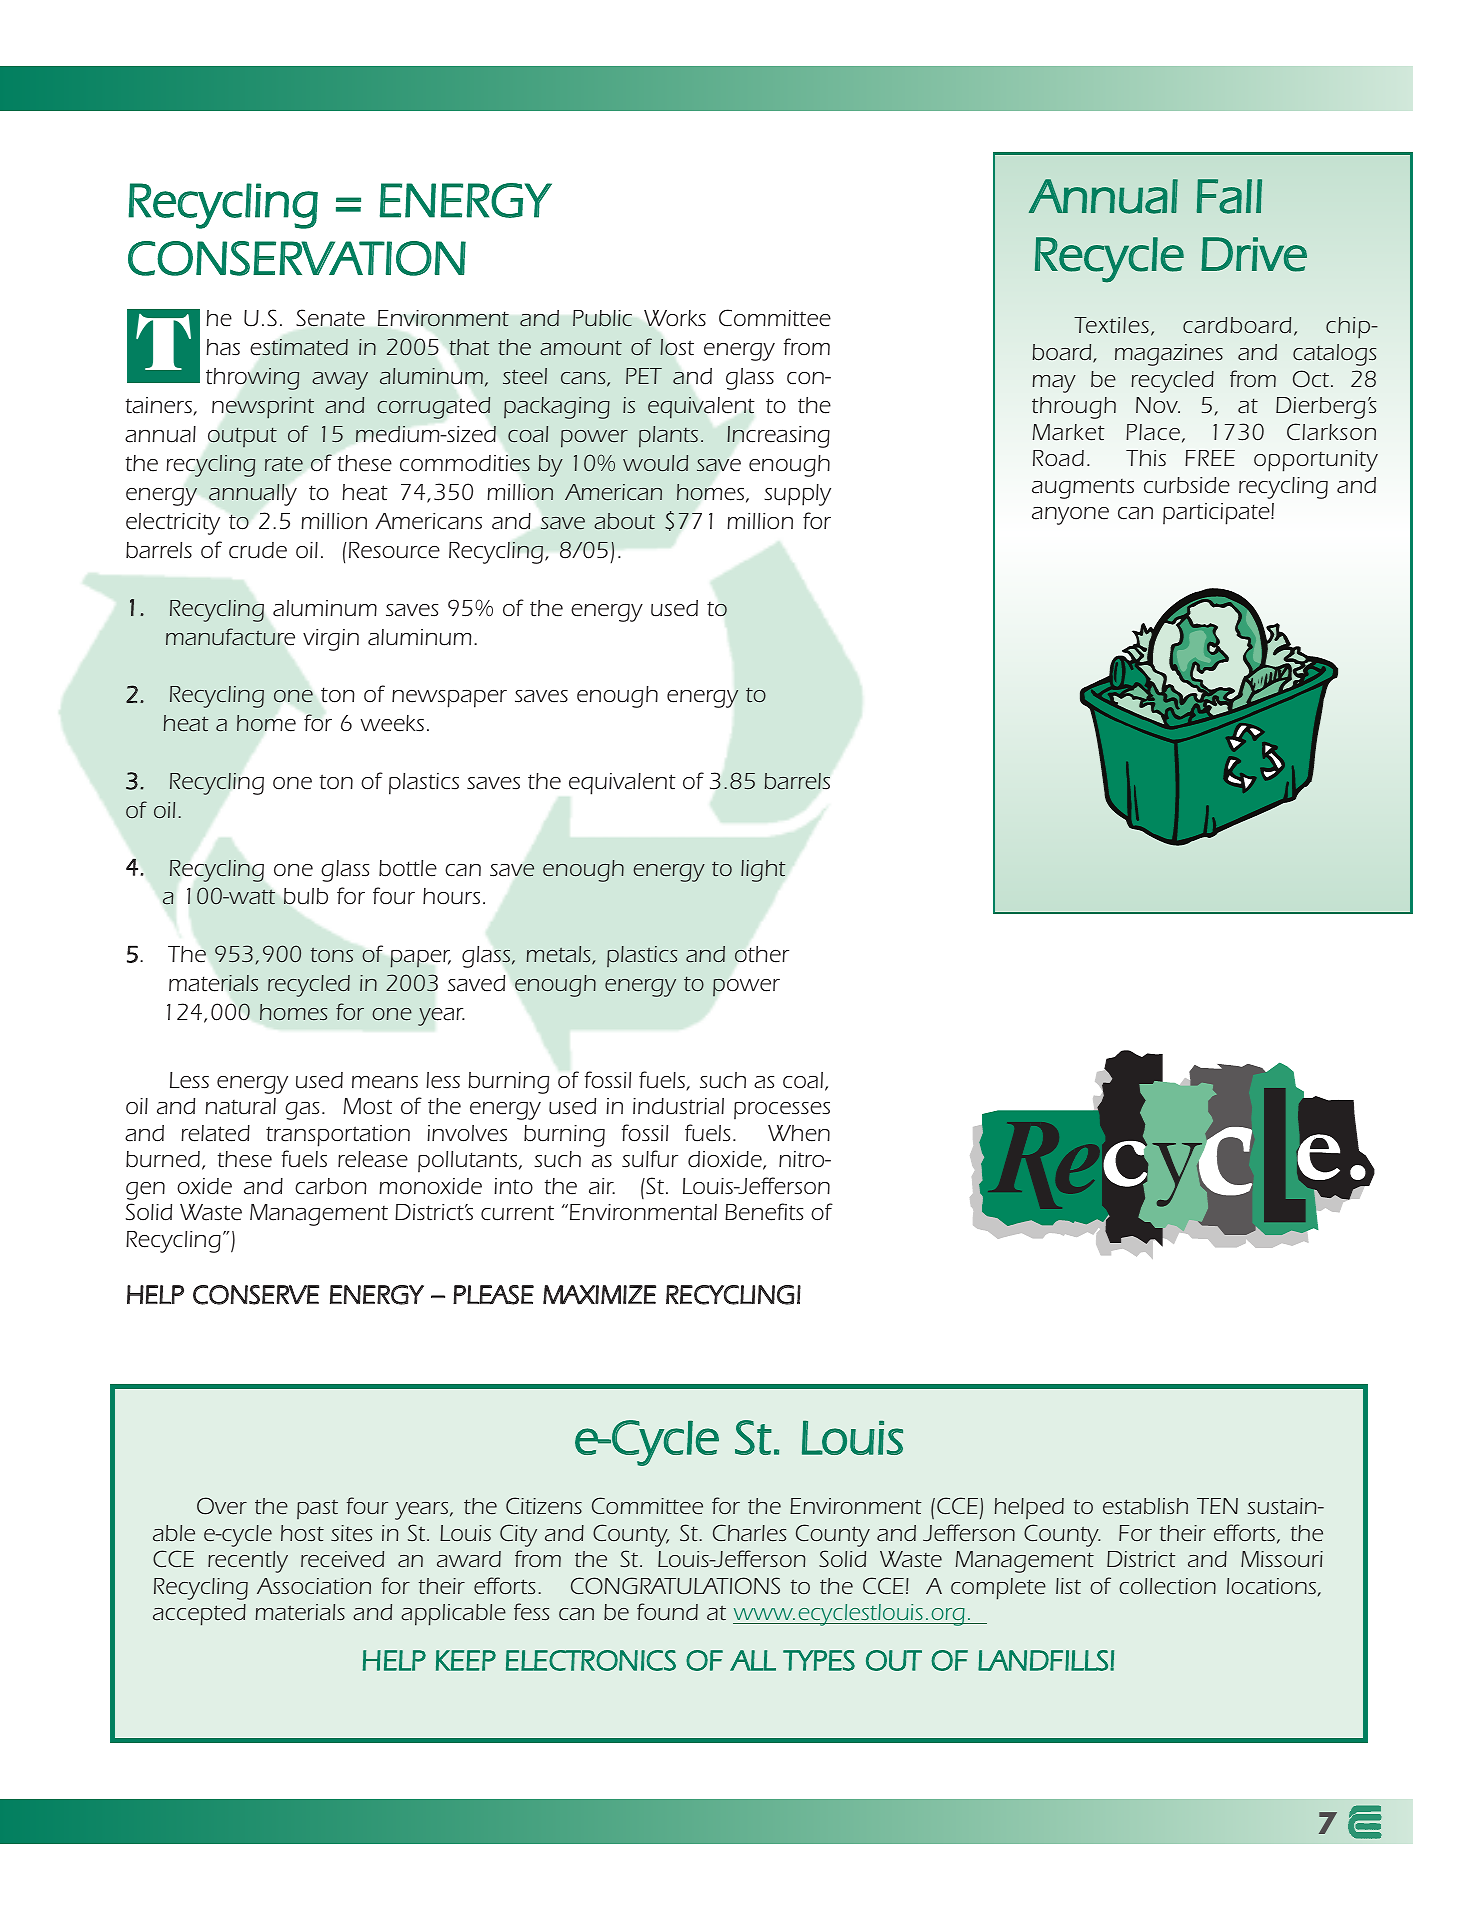 The image size is (1478, 1912). I want to click on When, so click(799, 1133).
